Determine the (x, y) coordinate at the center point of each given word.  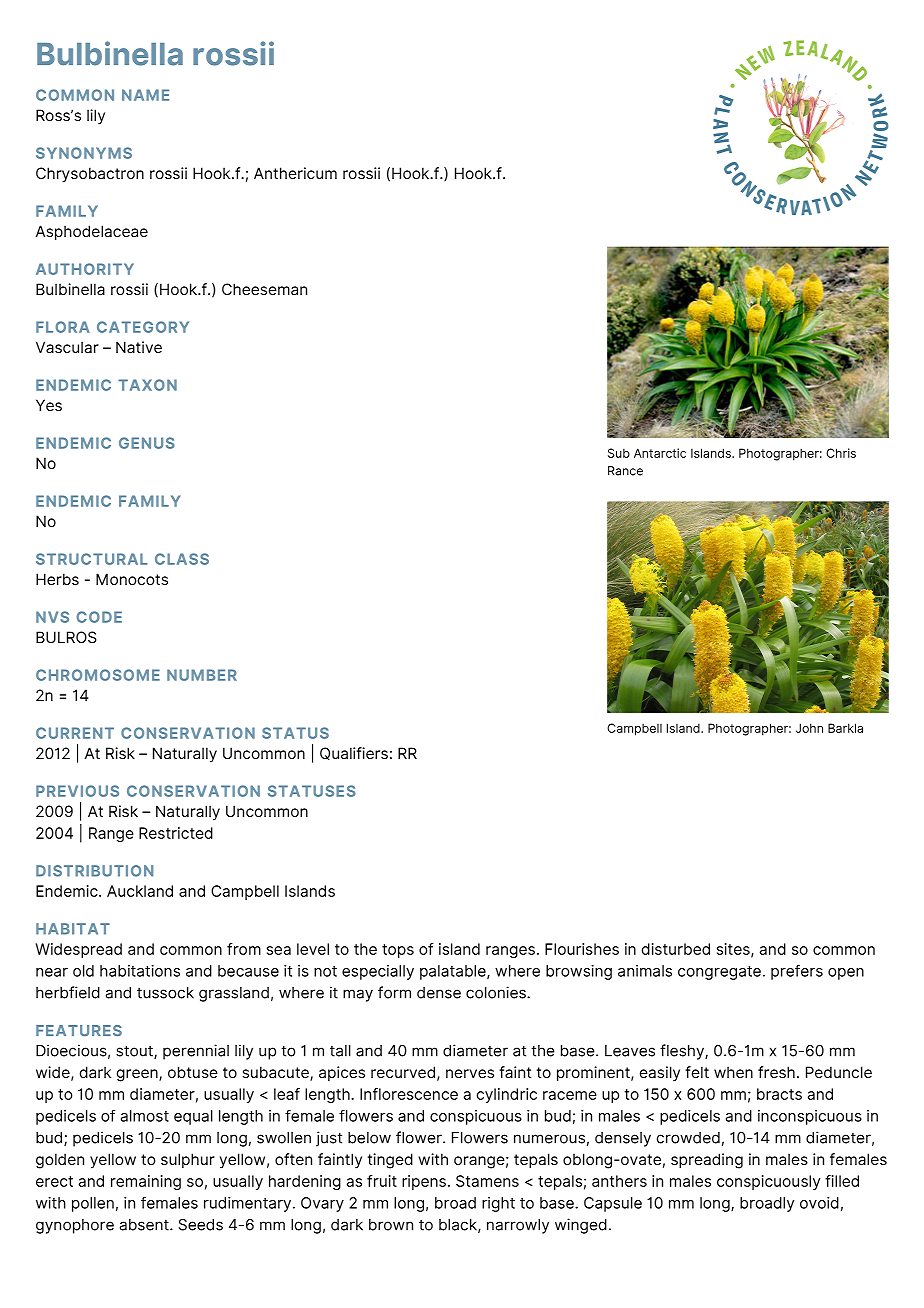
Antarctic (660, 453)
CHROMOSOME (98, 675)
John (809, 728)
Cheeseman (264, 289)
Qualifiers (354, 753)
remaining (146, 1182)
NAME (145, 95)
